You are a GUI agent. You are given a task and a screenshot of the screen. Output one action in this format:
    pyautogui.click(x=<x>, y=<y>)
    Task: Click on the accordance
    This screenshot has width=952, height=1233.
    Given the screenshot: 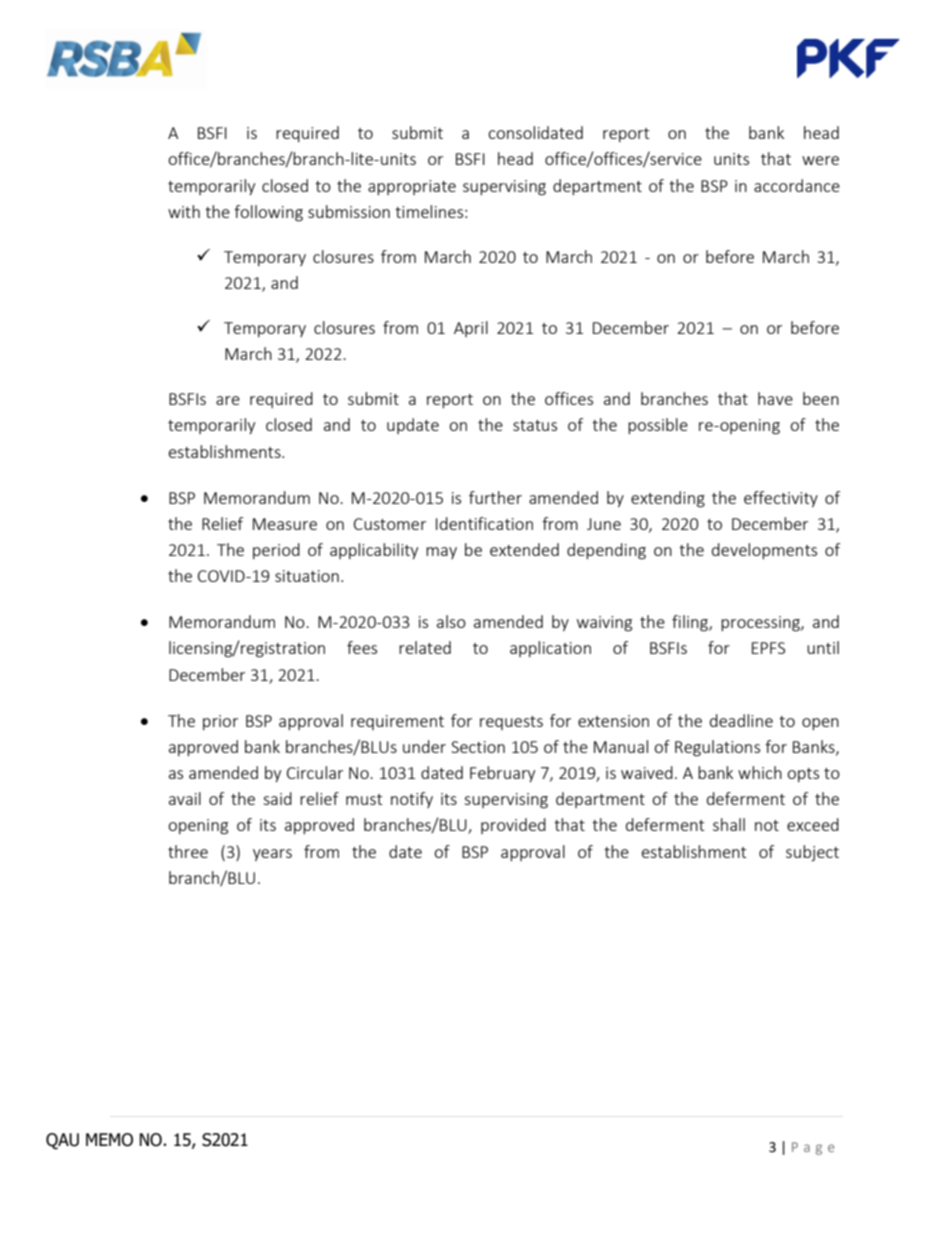 What is the action you would take?
    pyautogui.click(x=797, y=185)
